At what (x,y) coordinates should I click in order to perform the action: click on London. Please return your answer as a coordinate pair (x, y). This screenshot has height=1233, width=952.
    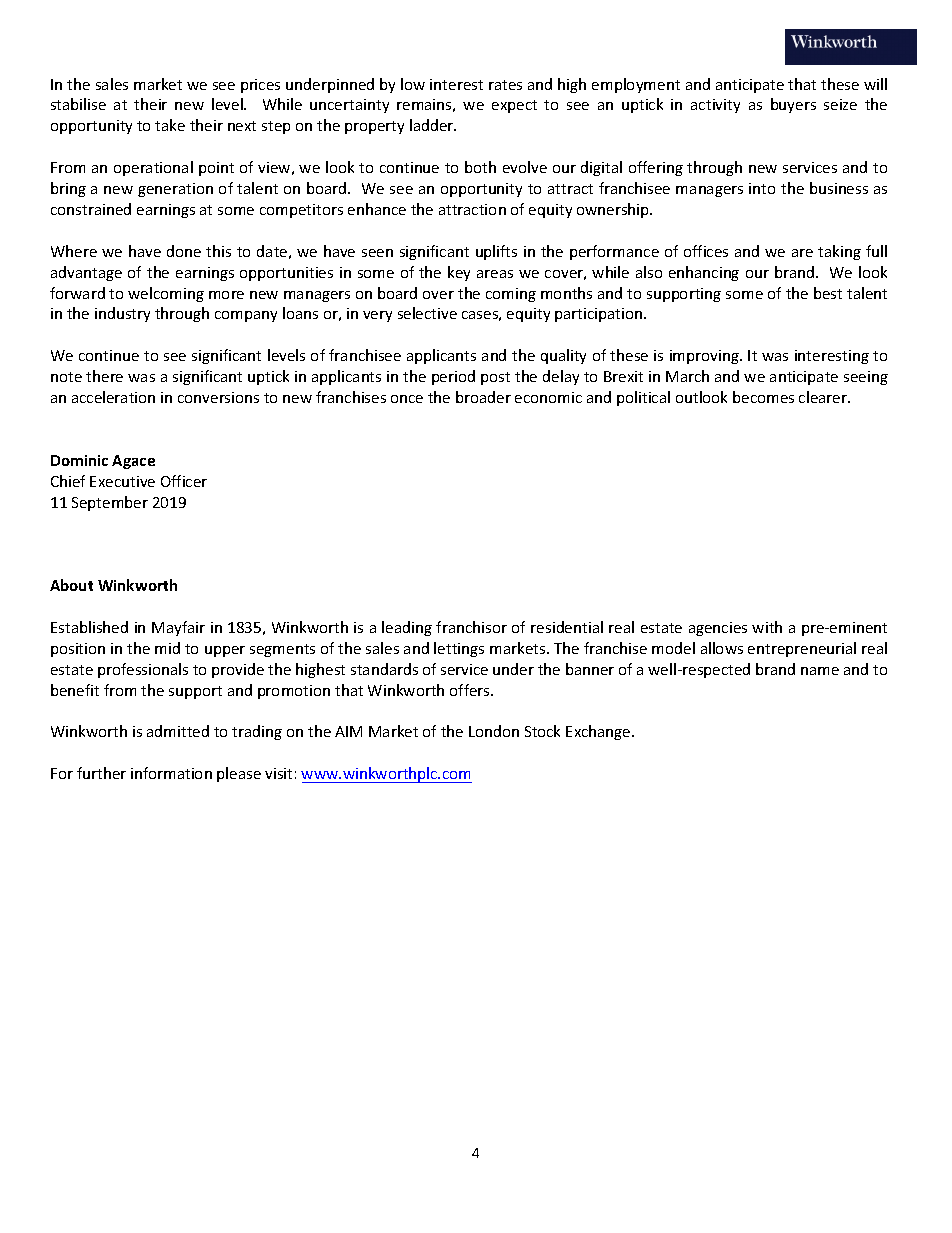
    Looking at the image, I should click on (494, 731).
